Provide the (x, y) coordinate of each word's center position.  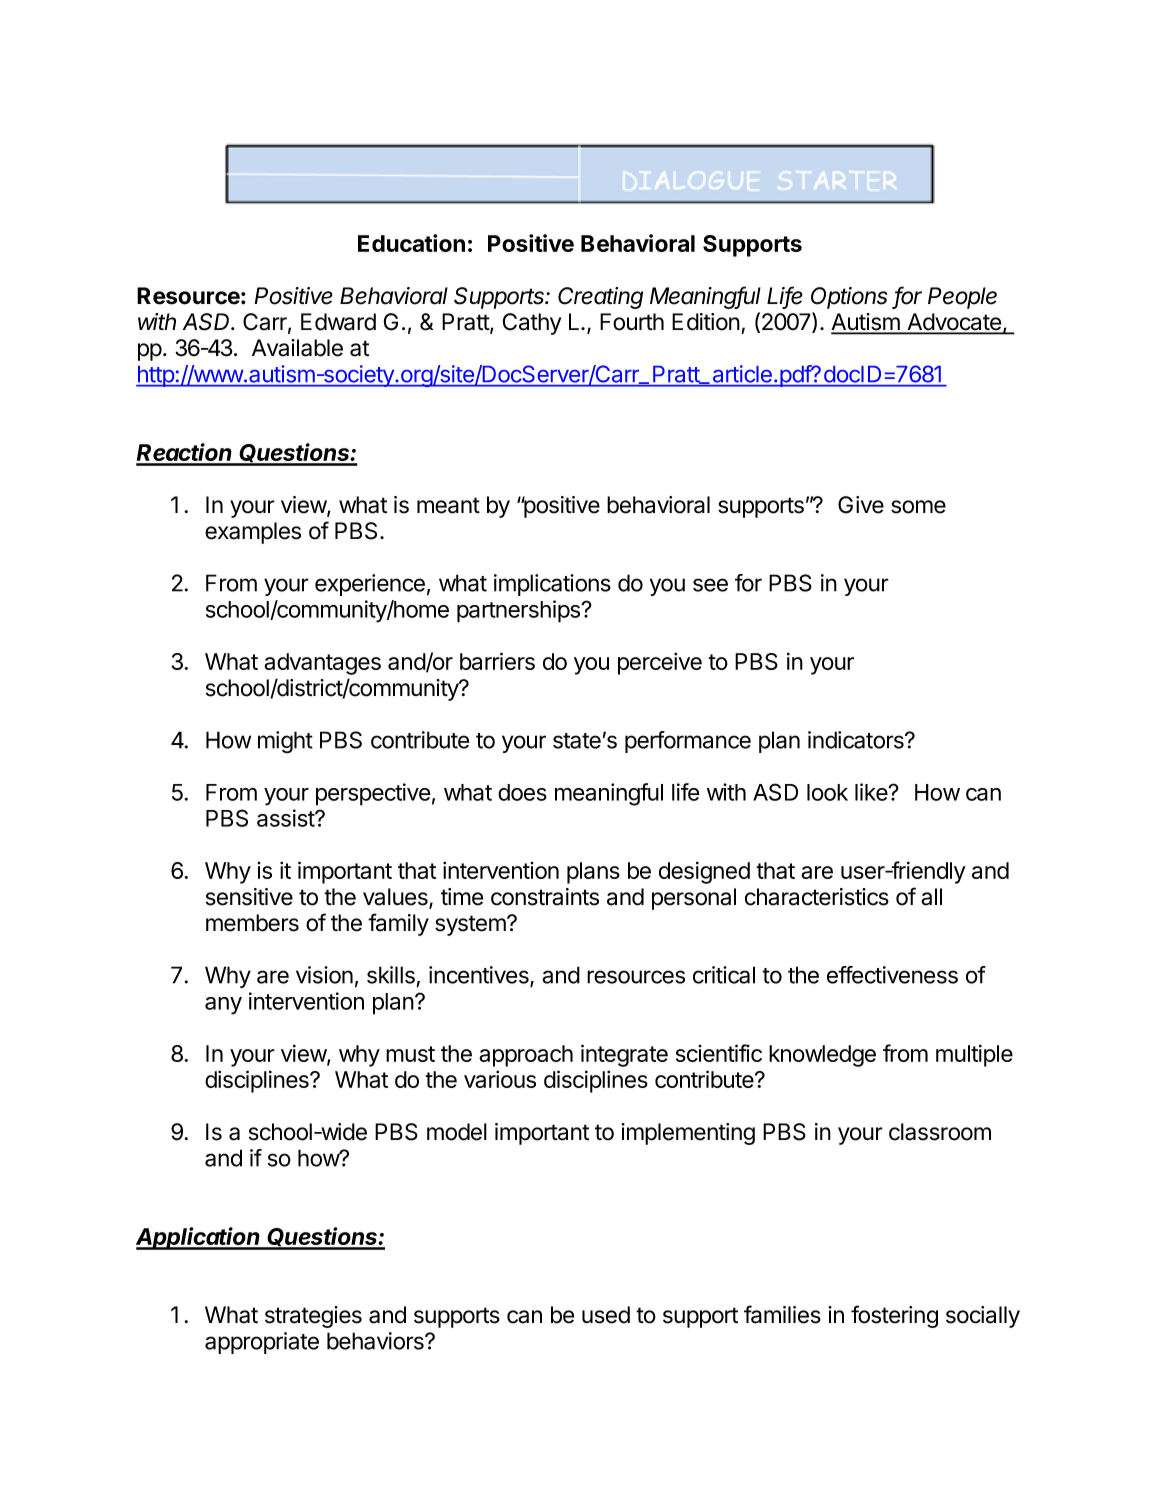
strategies (313, 1317)
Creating (600, 298)
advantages (322, 664)
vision (324, 975)
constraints (545, 897)
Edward (338, 322)
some (918, 507)
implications (552, 585)
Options (849, 298)
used (606, 1315)
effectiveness (892, 975)
